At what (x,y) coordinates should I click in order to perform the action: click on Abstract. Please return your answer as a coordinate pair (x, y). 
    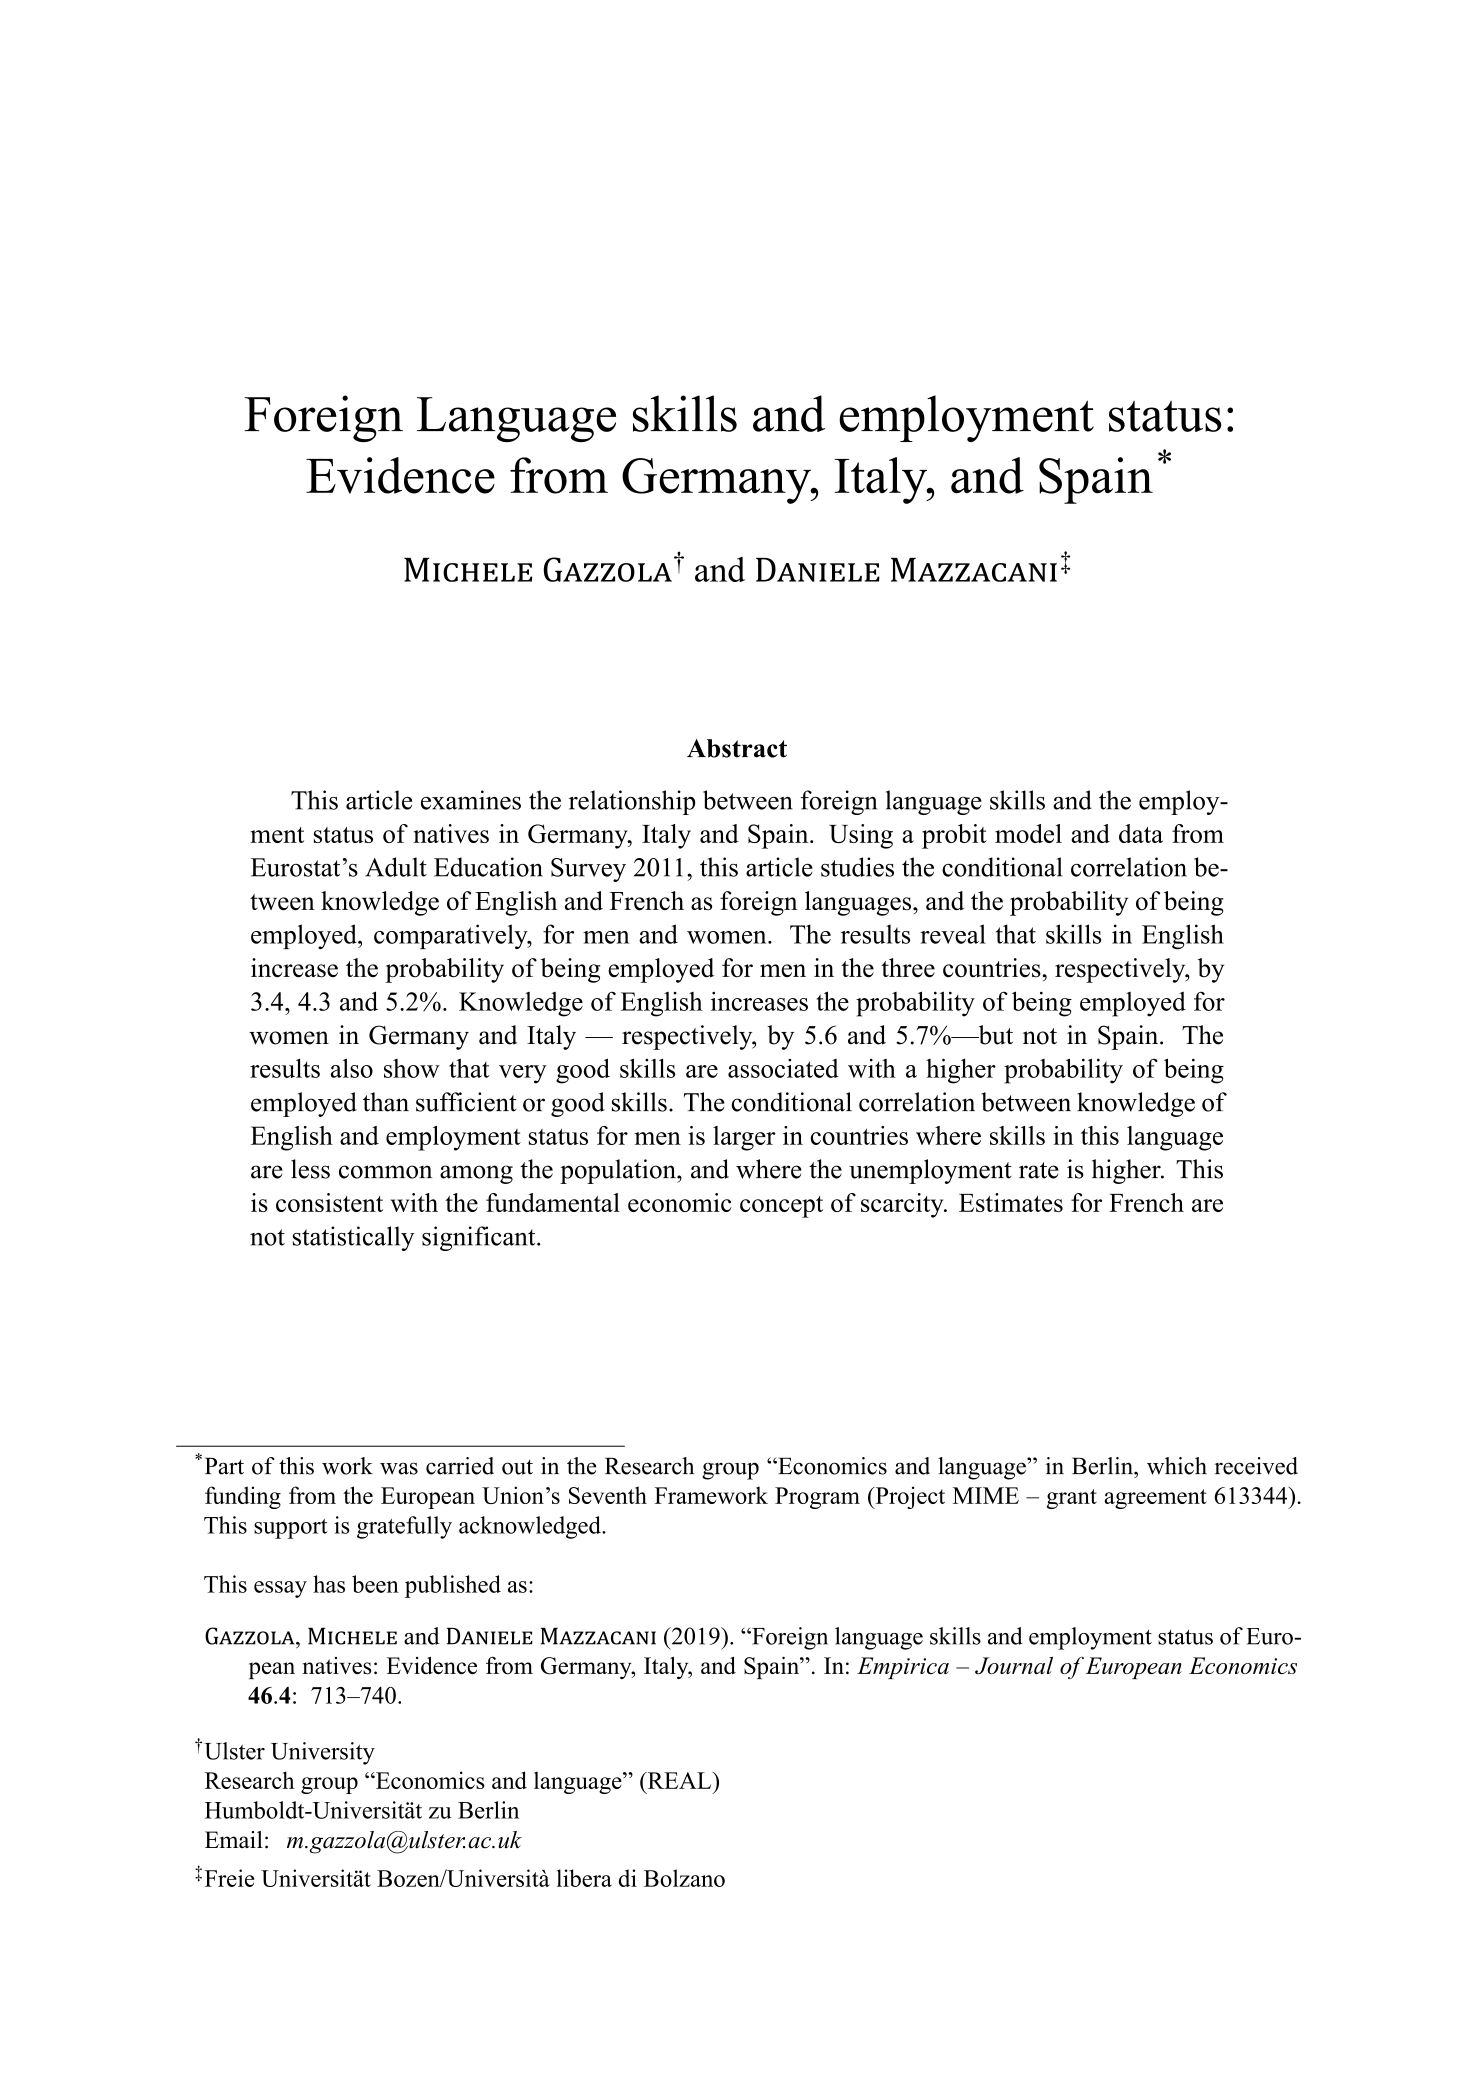
    Looking at the image, I should click on (737, 748).
